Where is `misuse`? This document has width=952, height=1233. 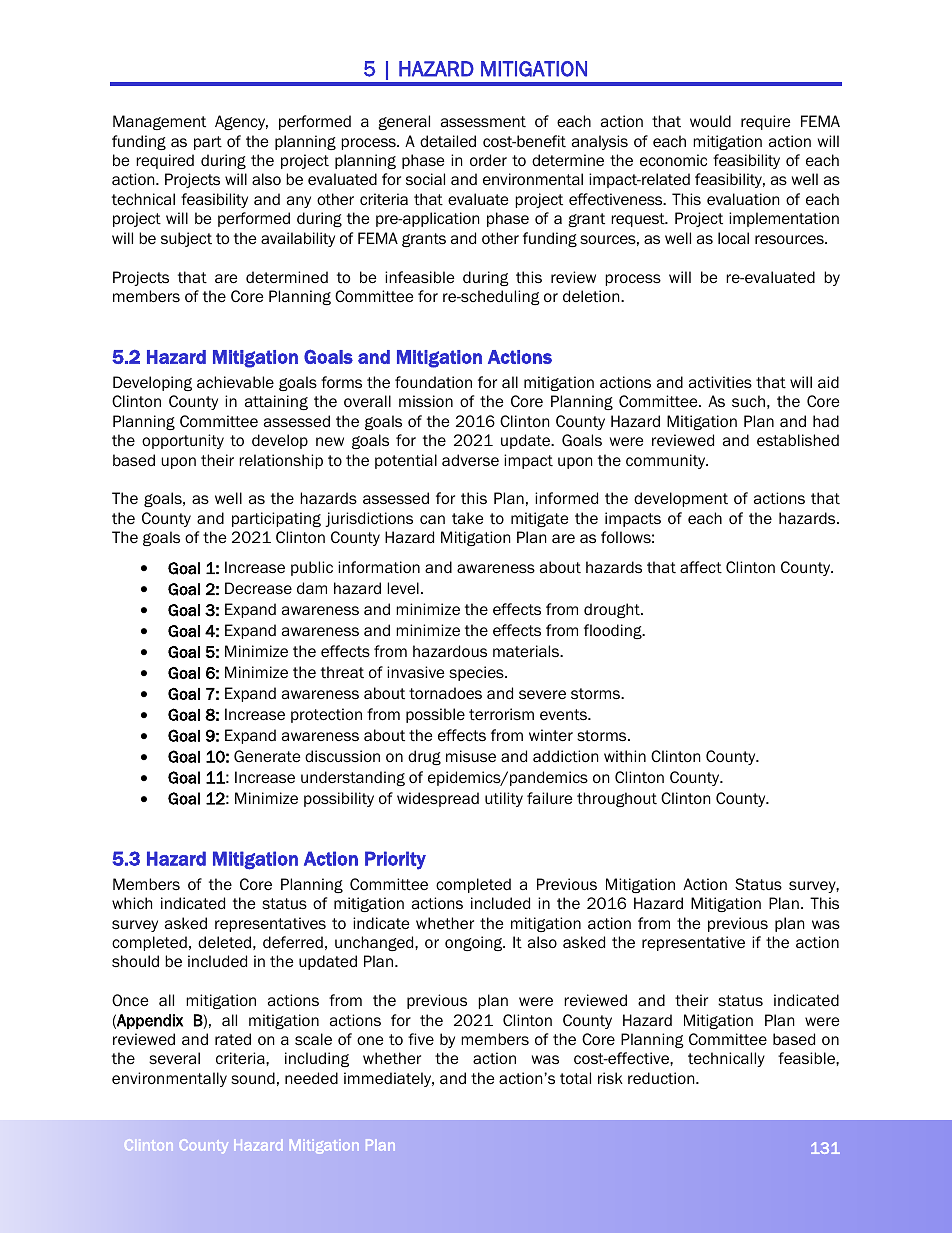
misuse is located at coordinates (471, 756).
